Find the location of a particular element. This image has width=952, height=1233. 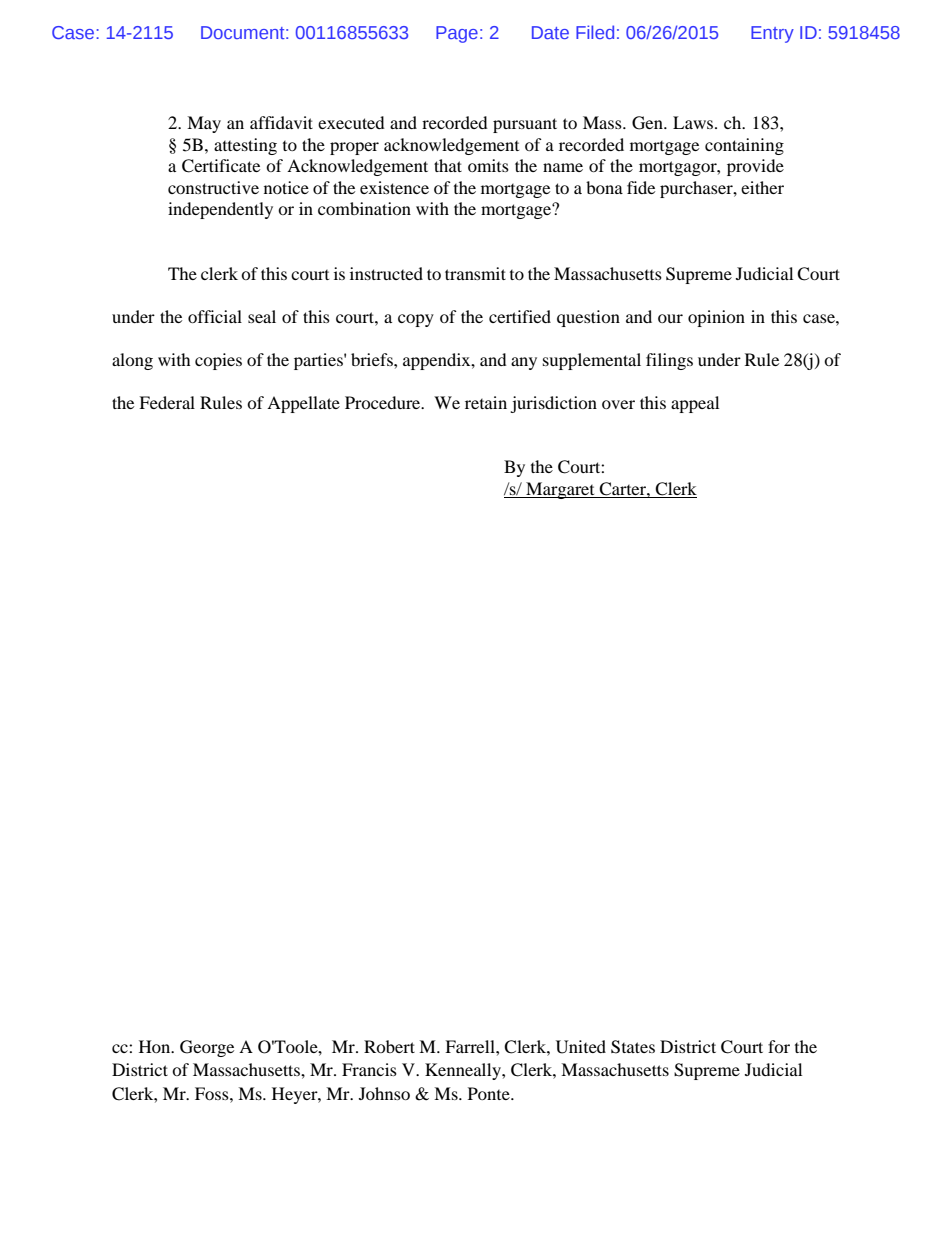

Margaret is located at coordinates (560, 490).
